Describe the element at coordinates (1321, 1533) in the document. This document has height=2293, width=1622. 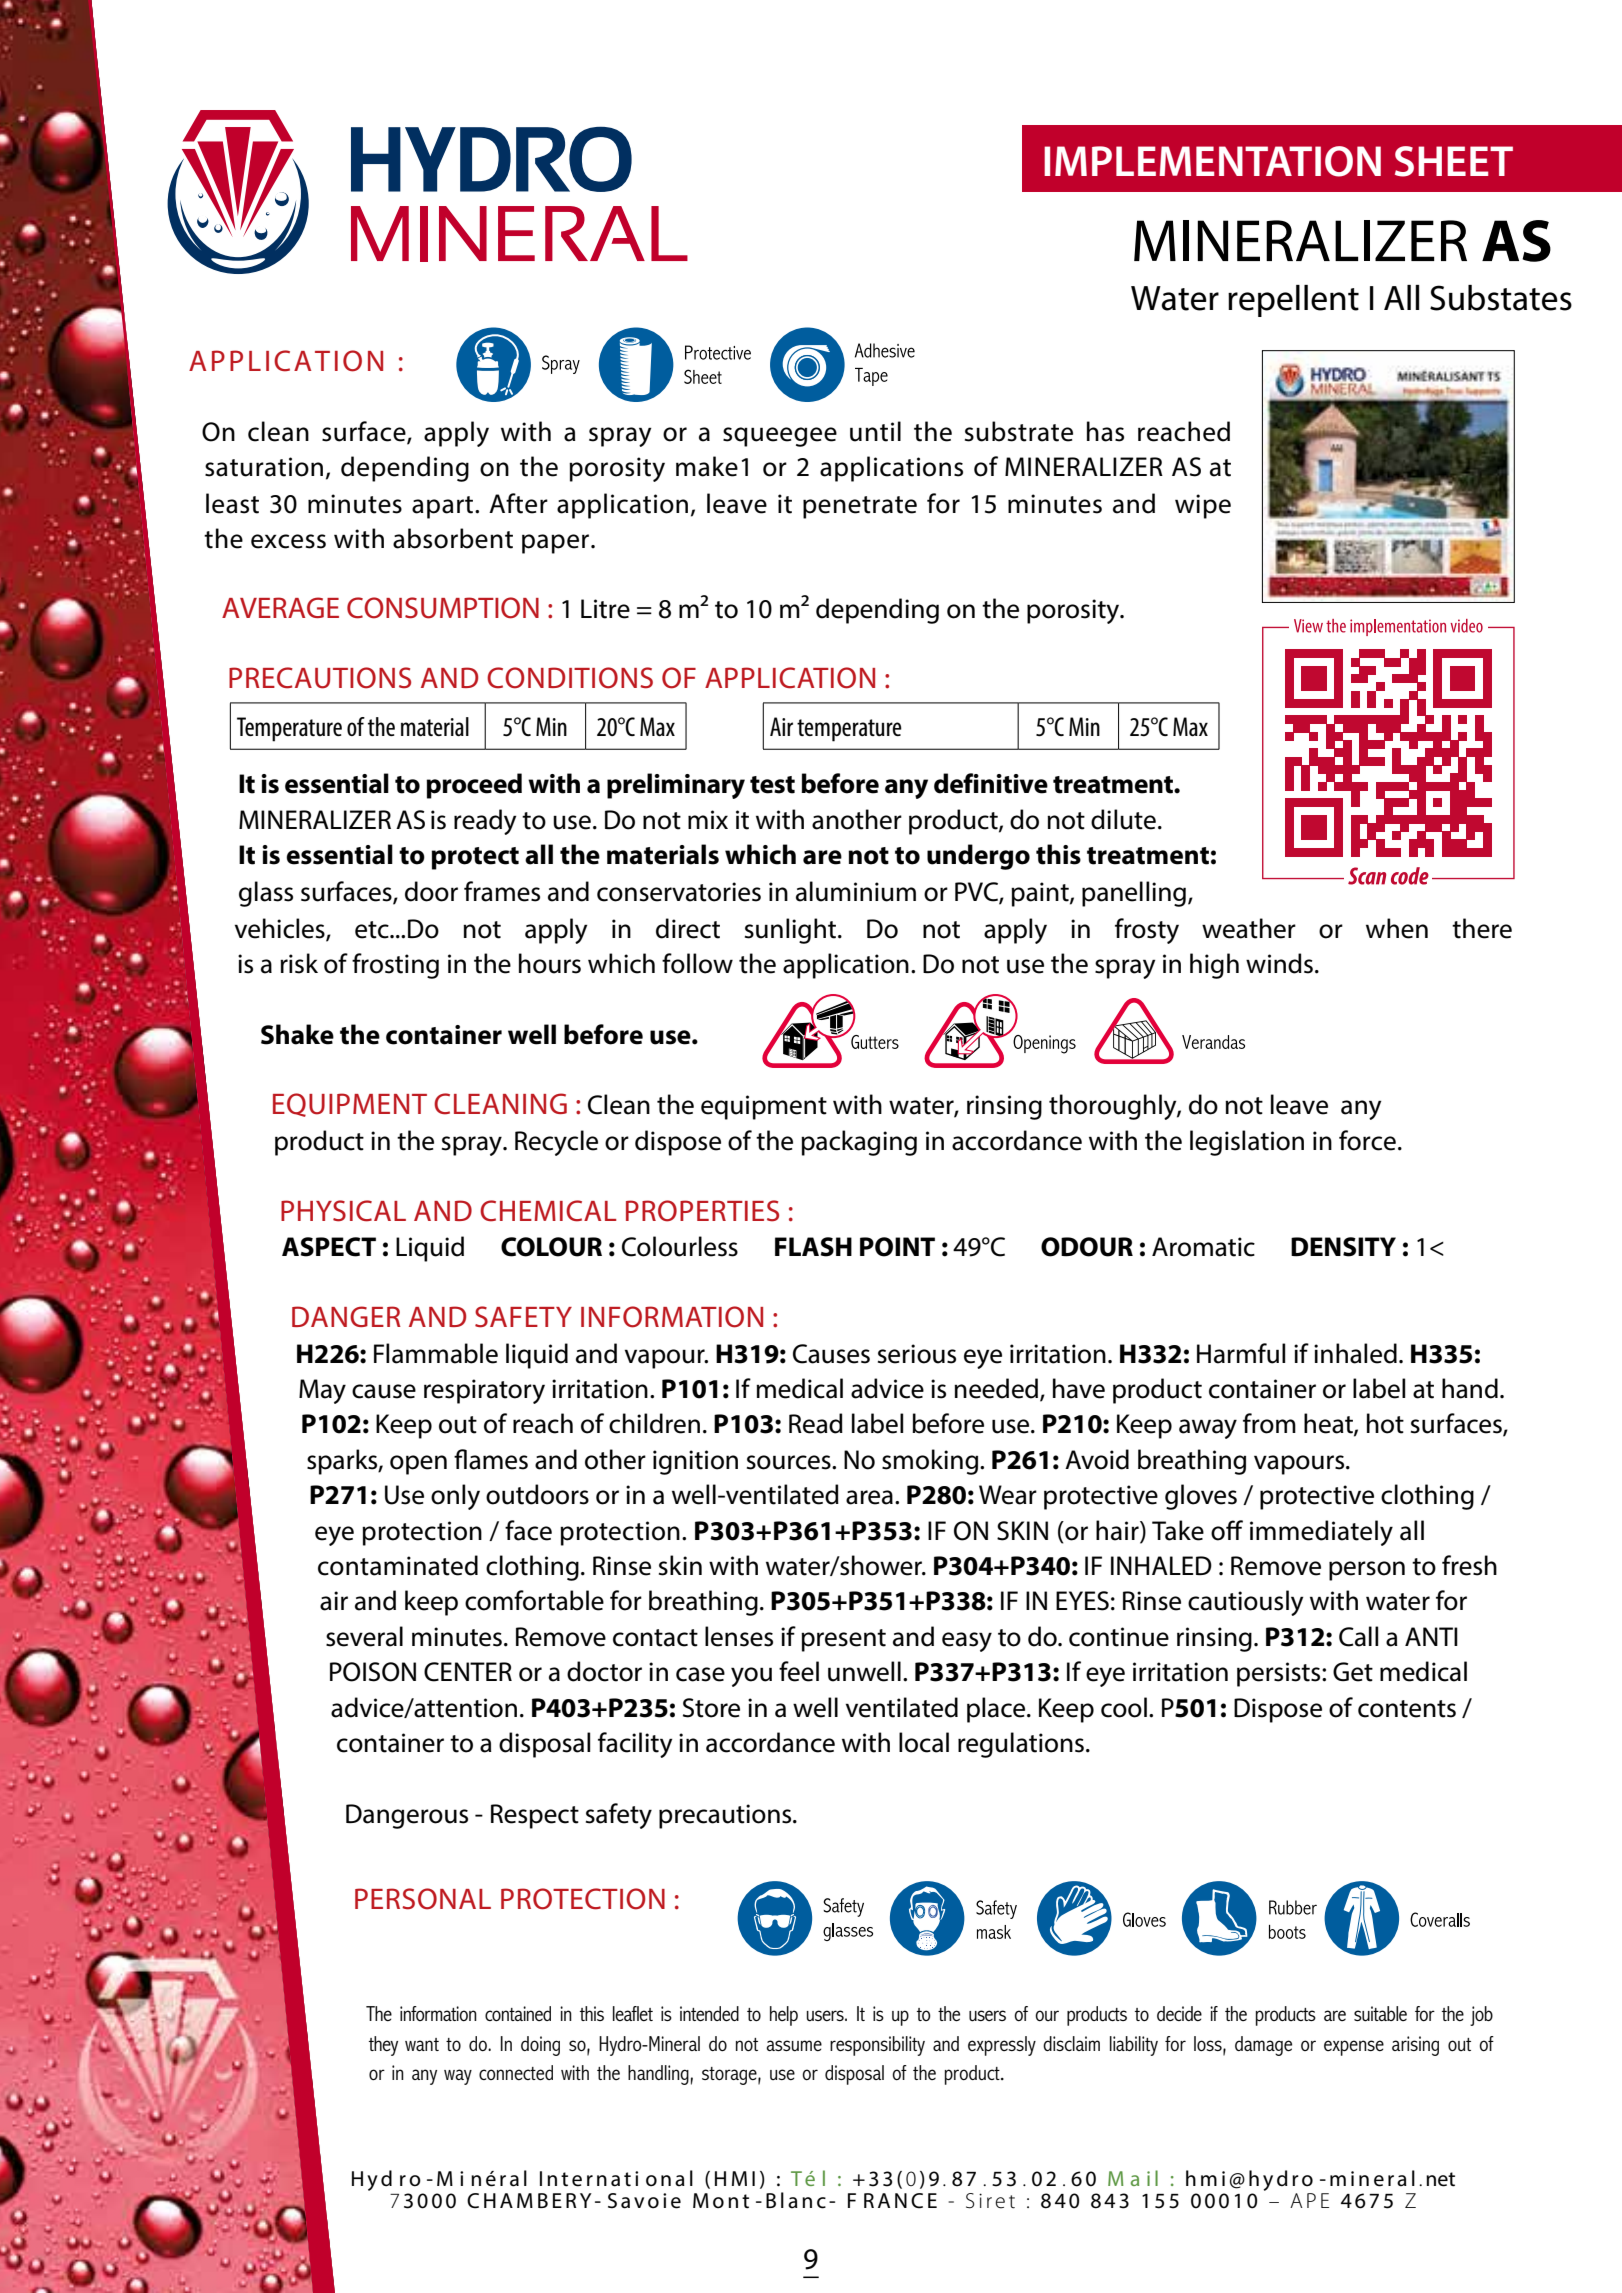
I see `immediately` at that location.
